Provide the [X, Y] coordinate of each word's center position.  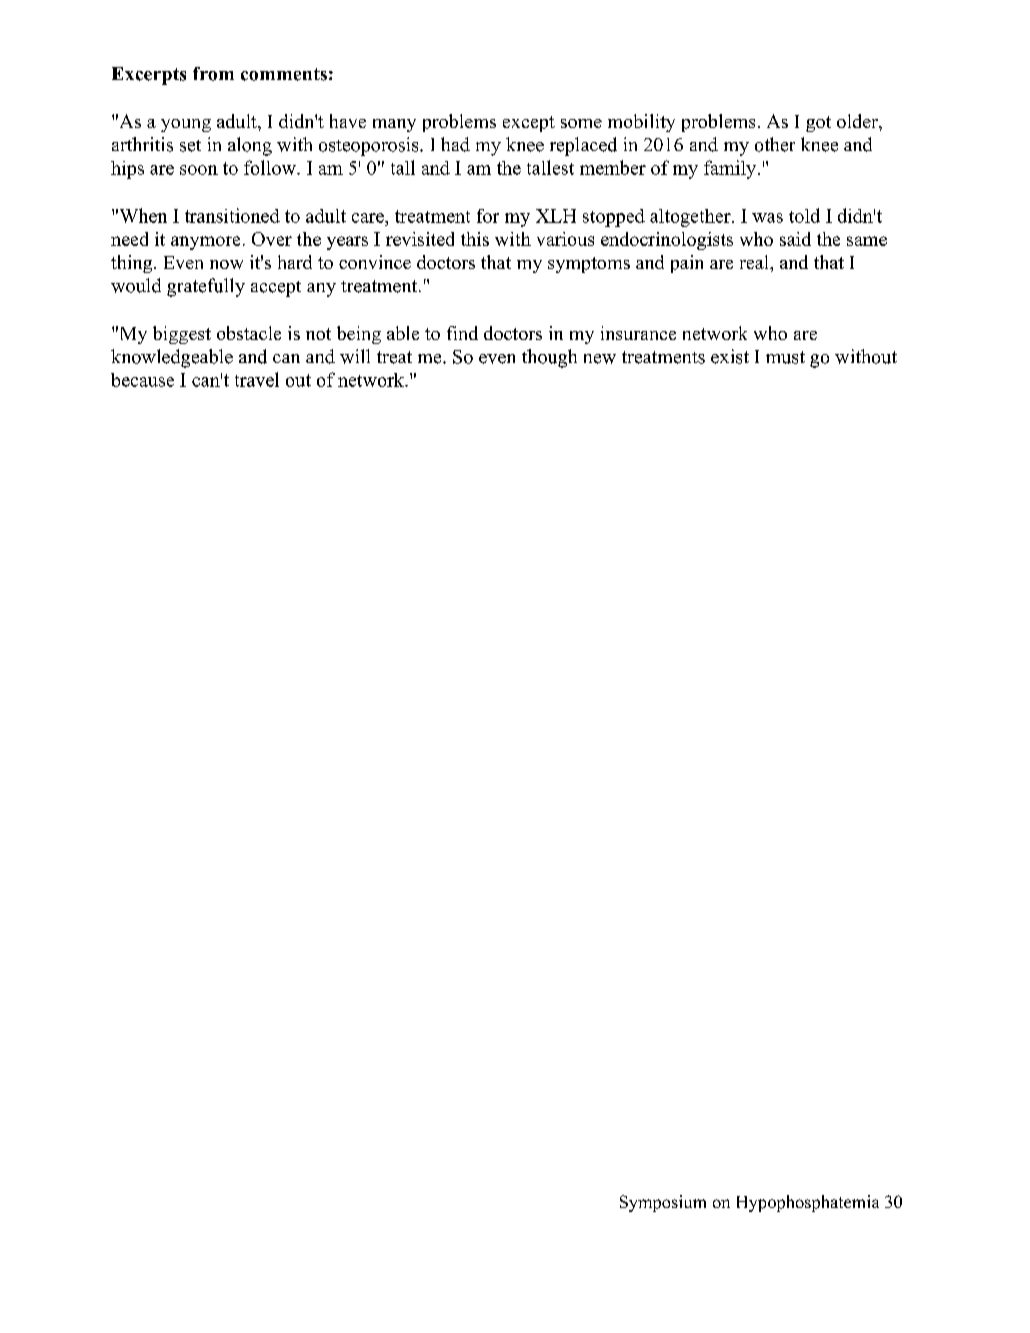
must [785, 357]
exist [730, 356]
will [355, 356]
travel [257, 379]
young [186, 125]
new [600, 359]
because [142, 380]
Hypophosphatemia [808, 1203]
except [529, 124]
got [818, 124]
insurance [638, 333]
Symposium [663, 1203]
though [549, 358]
